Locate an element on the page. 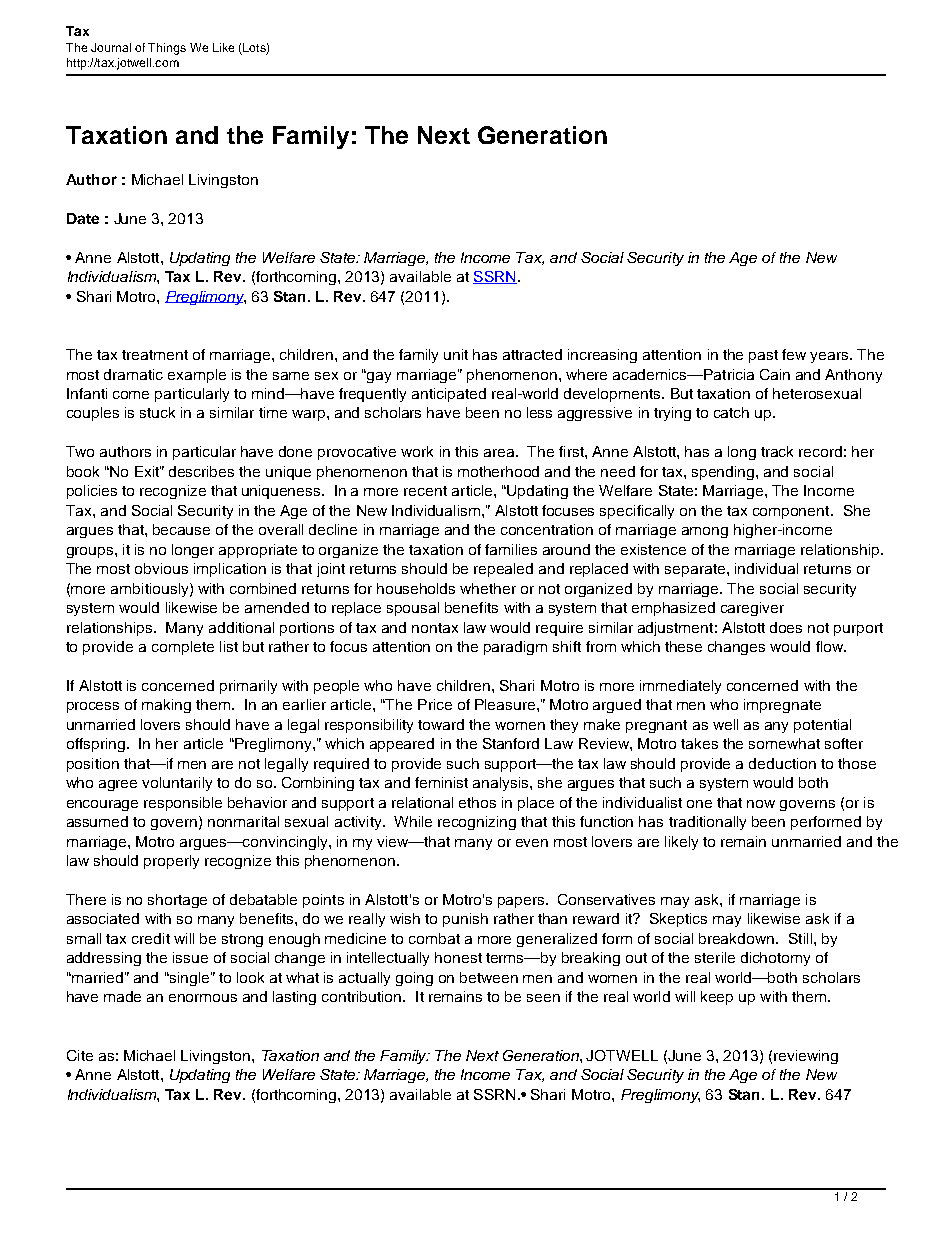 This page has width=952, height=1233. past is located at coordinates (763, 356).
